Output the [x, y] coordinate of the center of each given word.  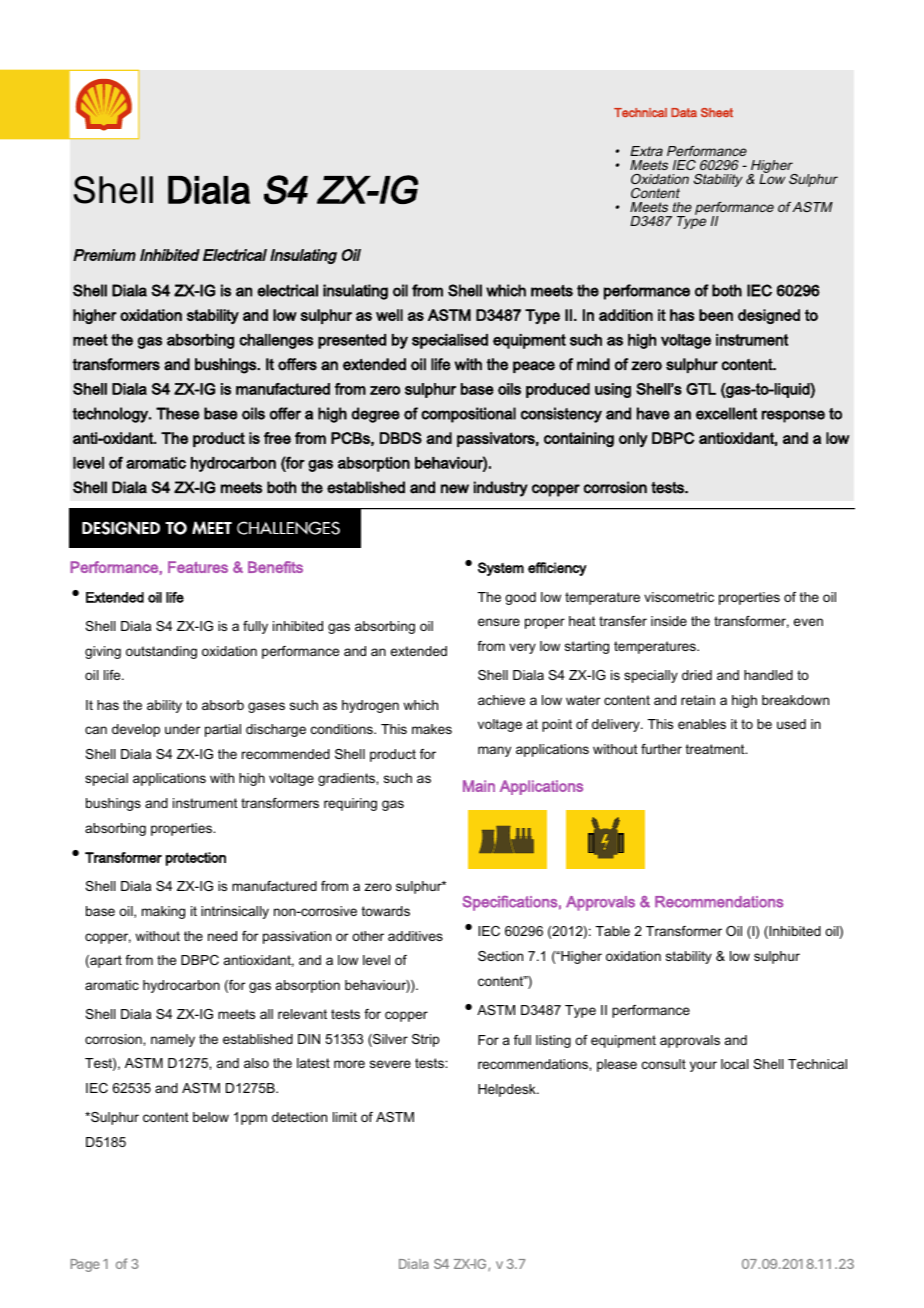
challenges [276, 341]
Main [479, 786]
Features [198, 567]
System [501, 569]
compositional [468, 415]
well [389, 315]
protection [196, 859]
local [734, 1064]
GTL [701, 389]
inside [669, 621]
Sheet [717, 113]
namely [173, 1040]
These [178, 413]
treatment [716, 749]
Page [85, 1265]
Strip [426, 1040]
